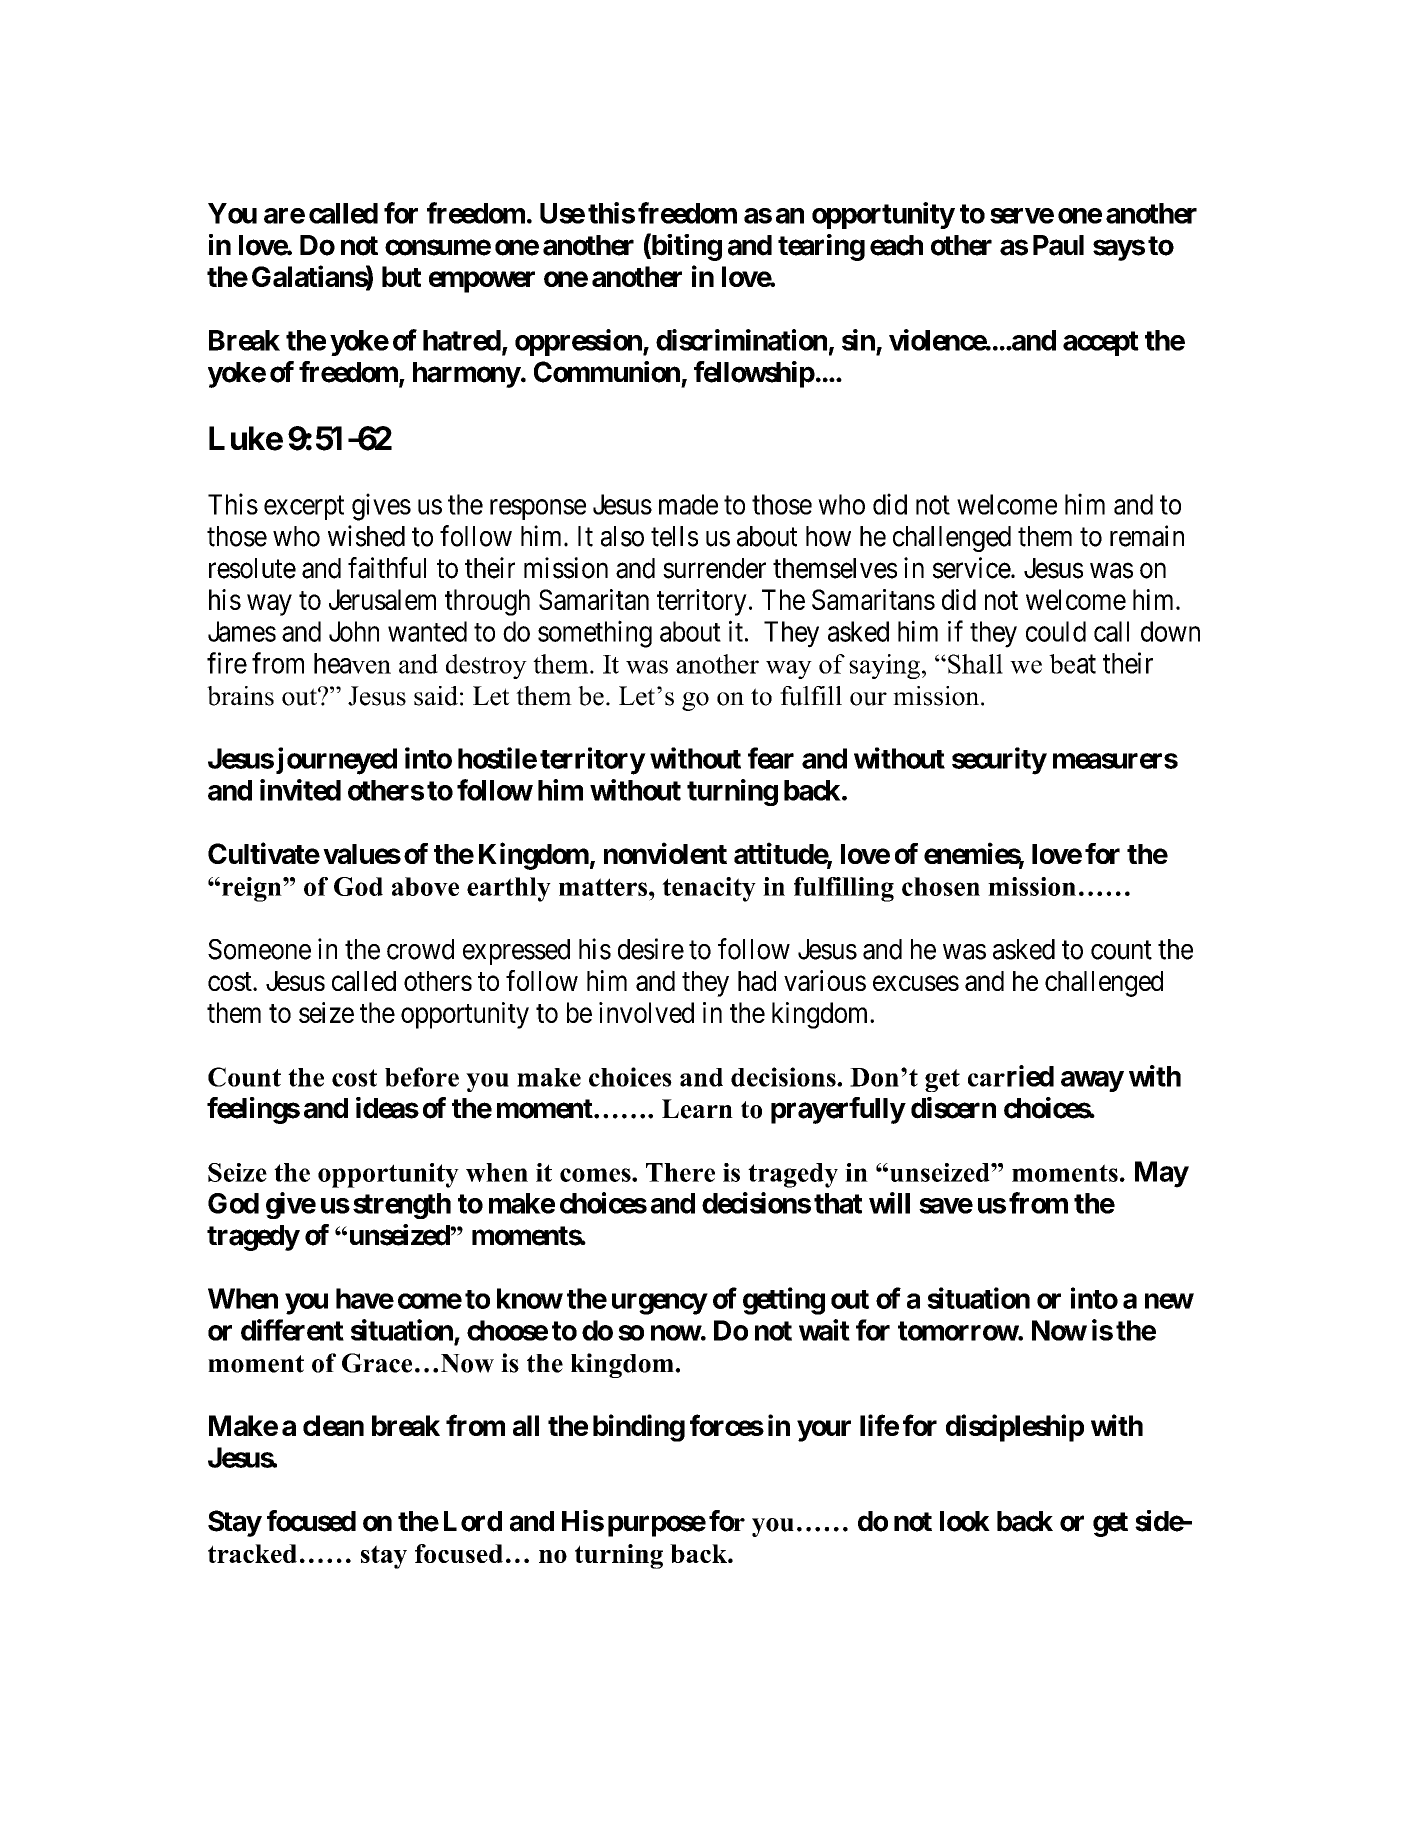 This screenshot has height=1823, width=1409. What do you see at coordinates (1058, 245) in the screenshot?
I see `Paul` at bounding box center [1058, 245].
